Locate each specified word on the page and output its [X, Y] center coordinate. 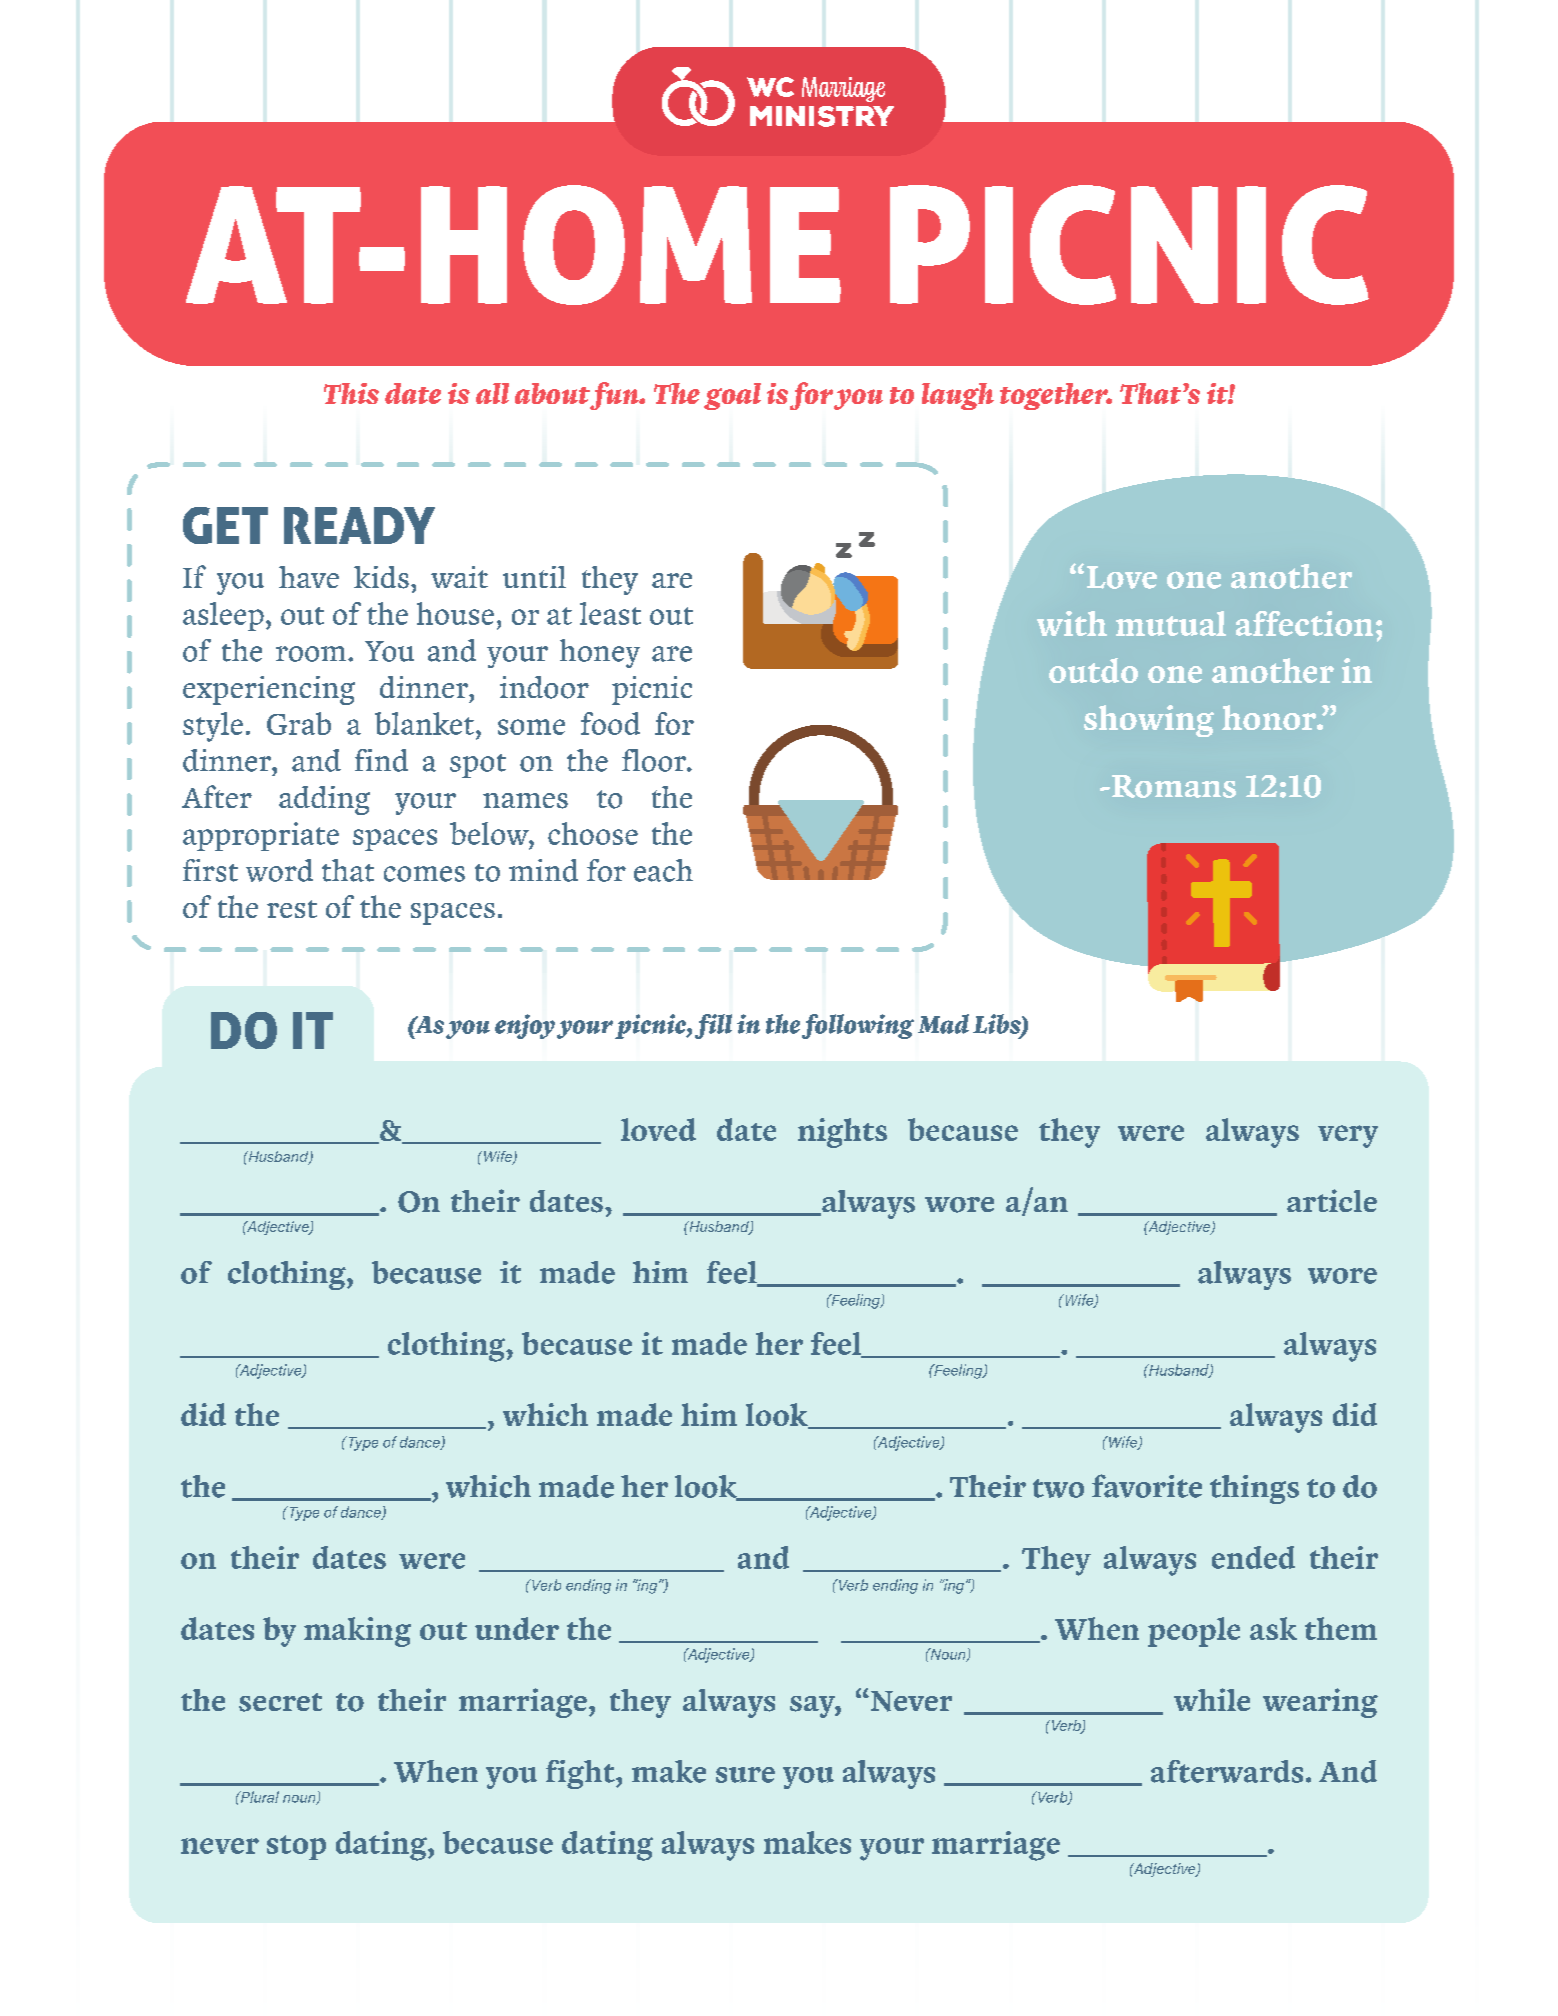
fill [713, 1026]
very [1348, 1136]
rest [292, 909]
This [351, 393]
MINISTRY [822, 116]
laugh [958, 396]
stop [296, 1847]
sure [745, 1775]
